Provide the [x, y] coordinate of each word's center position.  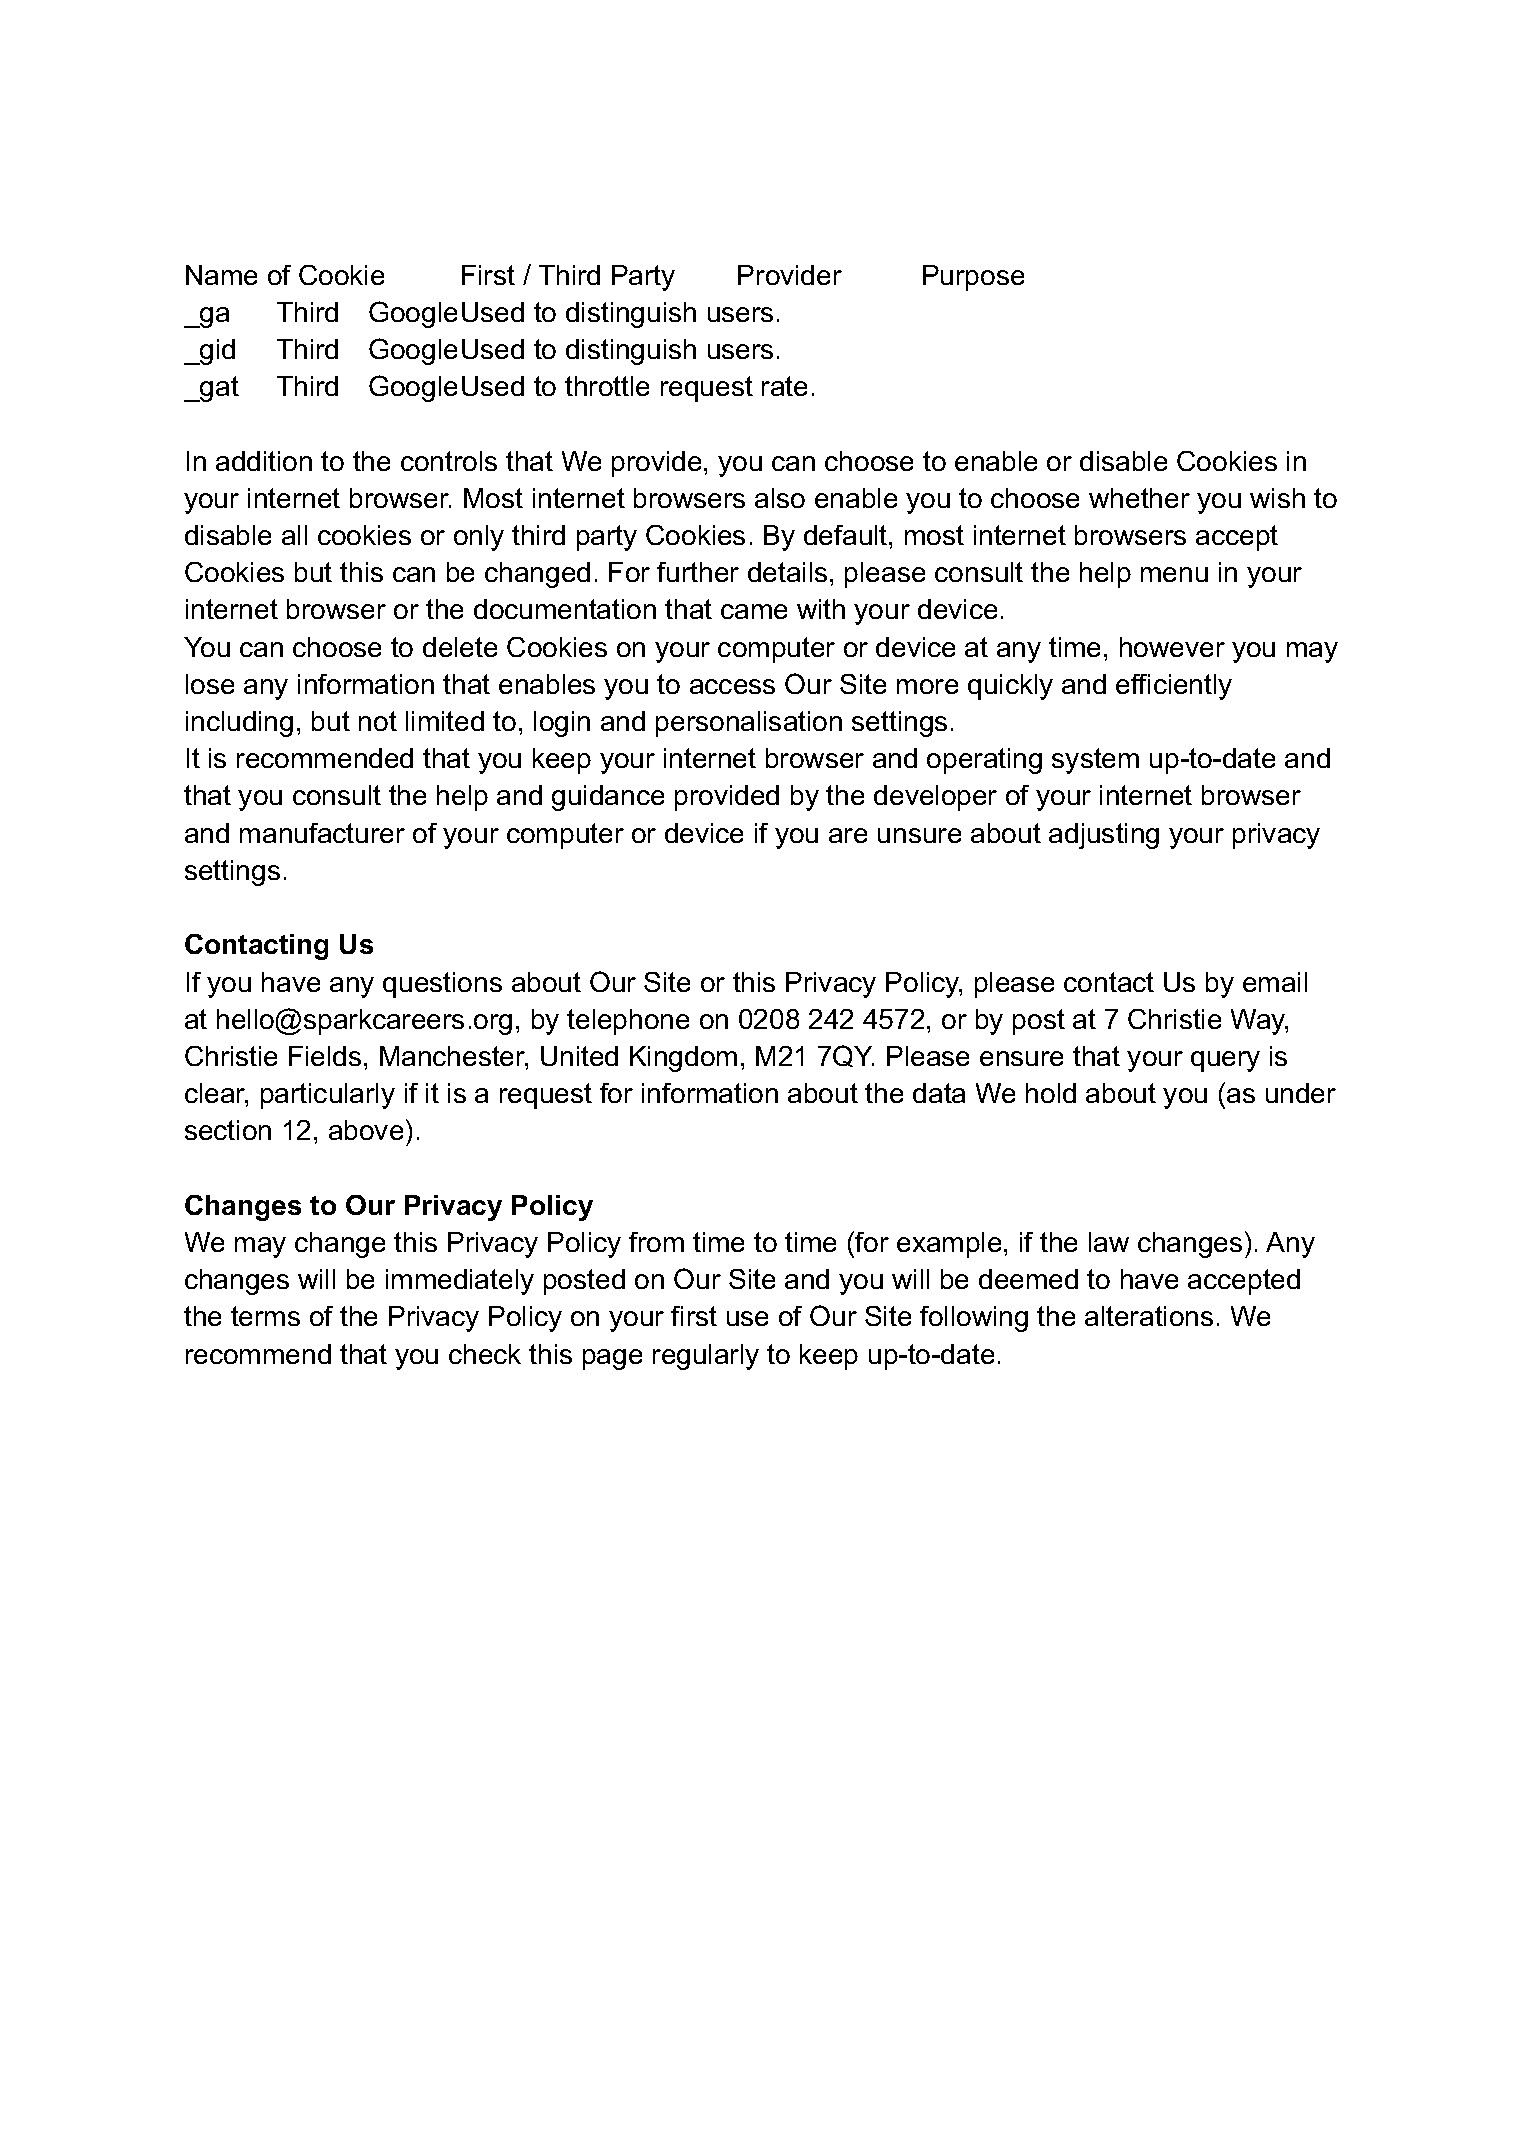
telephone [628, 1022]
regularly [706, 1357]
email [1275, 982]
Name [221, 275]
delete [460, 647]
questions [442, 985]
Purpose [973, 278]
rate [784, 386]
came [754, 611]
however [1172, 647]
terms [265, 1316]
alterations [1149, 1316]
